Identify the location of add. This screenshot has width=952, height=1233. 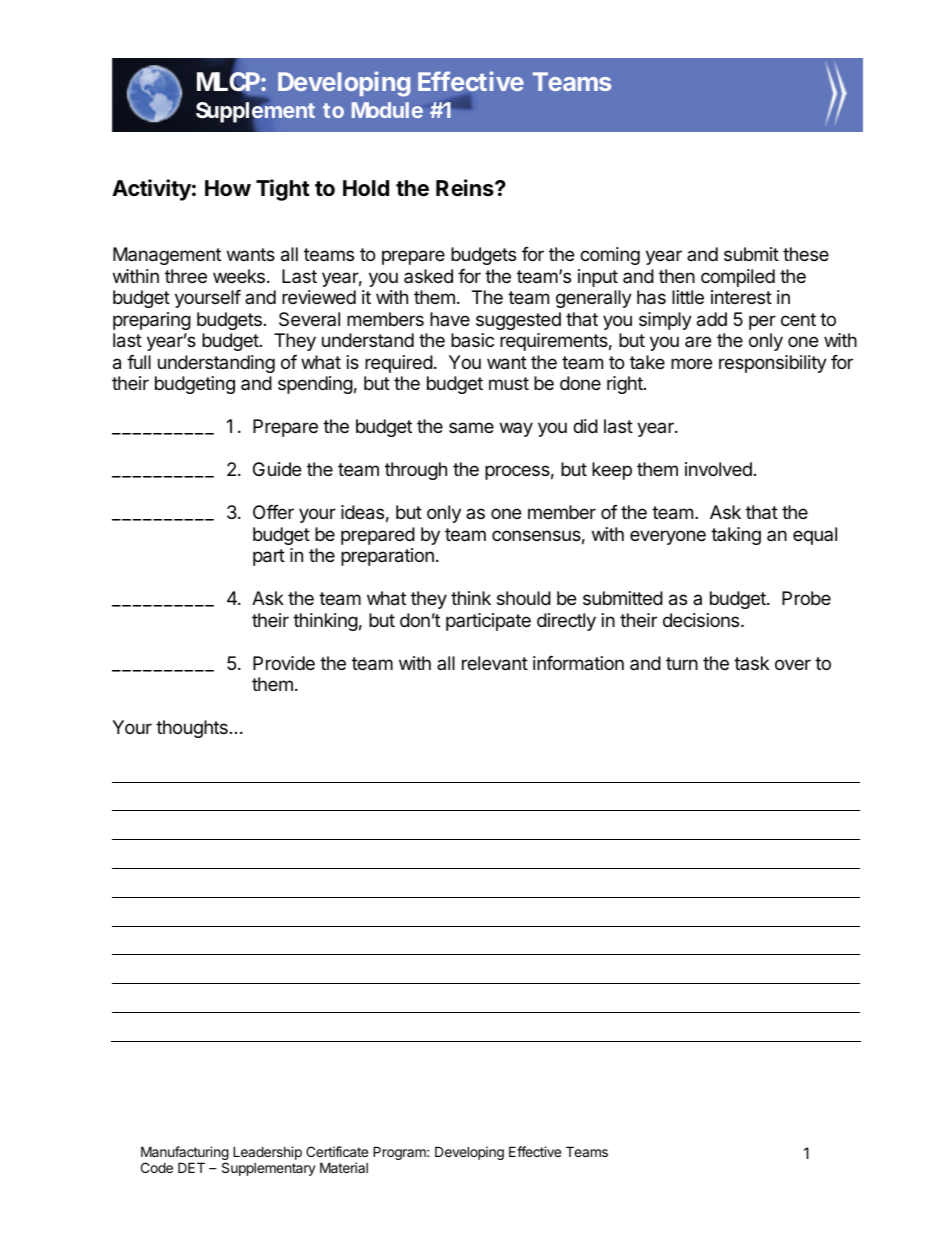
(712, 319).
